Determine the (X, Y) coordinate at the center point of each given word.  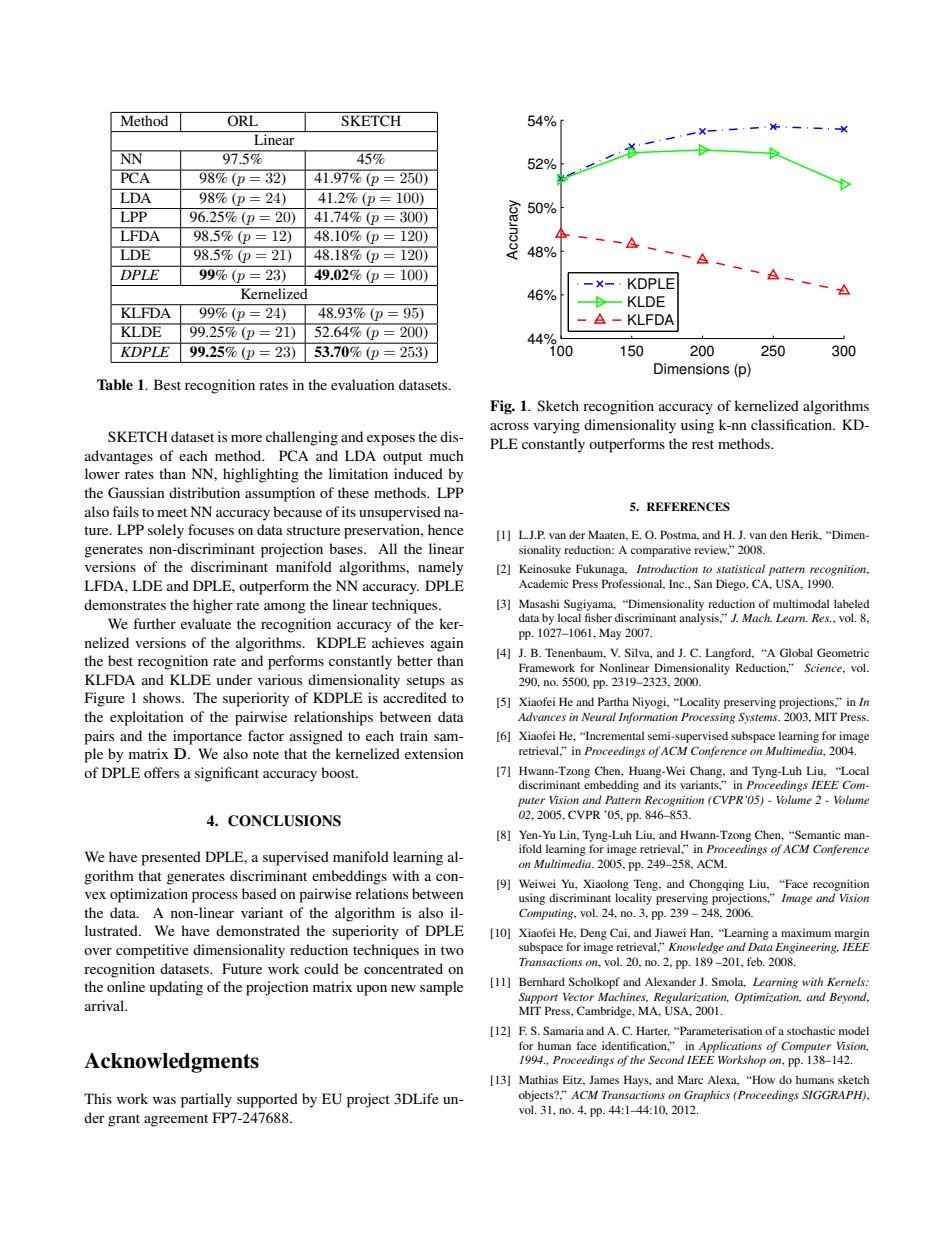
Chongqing (716, 885)
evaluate (206, 623)
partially (206, 1100)
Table (115, 384)
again (447, 644)
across (509, 426)
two (452, 950)
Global (796, 652)
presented (171, 858)
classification (792, 424)
